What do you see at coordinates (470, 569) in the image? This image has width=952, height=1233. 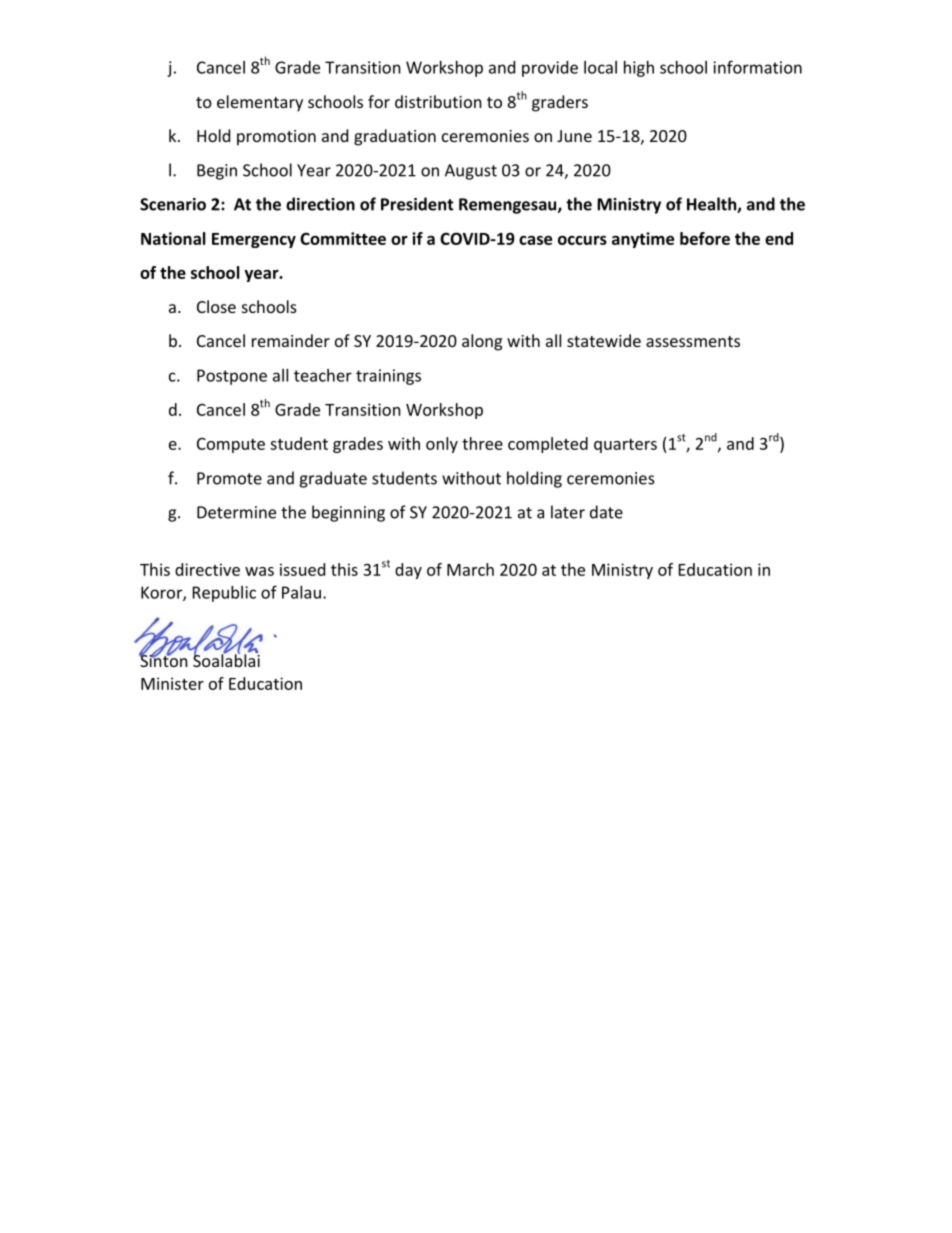 I see `March` at bounding box center [470, 569].
